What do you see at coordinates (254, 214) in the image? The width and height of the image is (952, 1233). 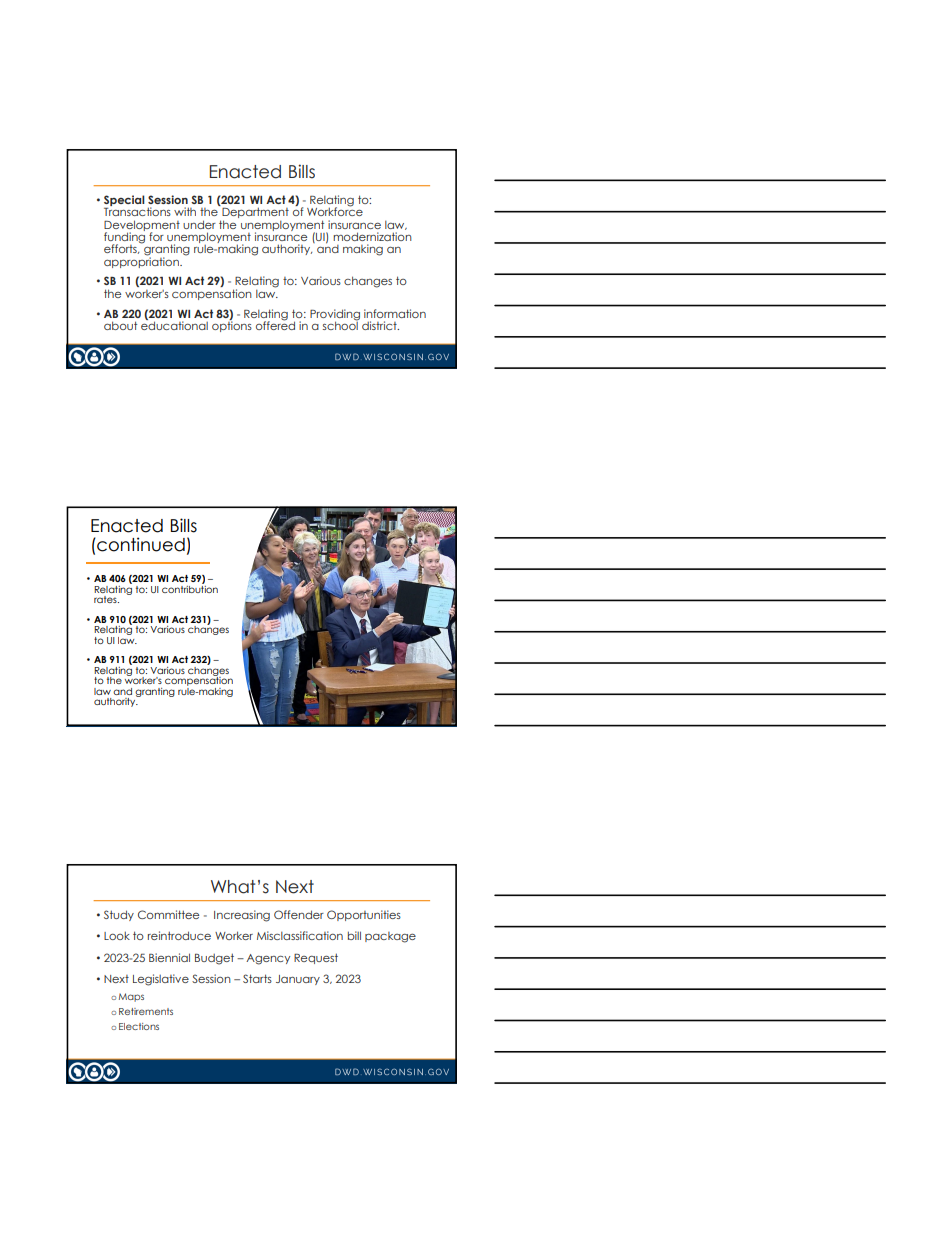 I see `Department` at bounding box center [254, 214].
